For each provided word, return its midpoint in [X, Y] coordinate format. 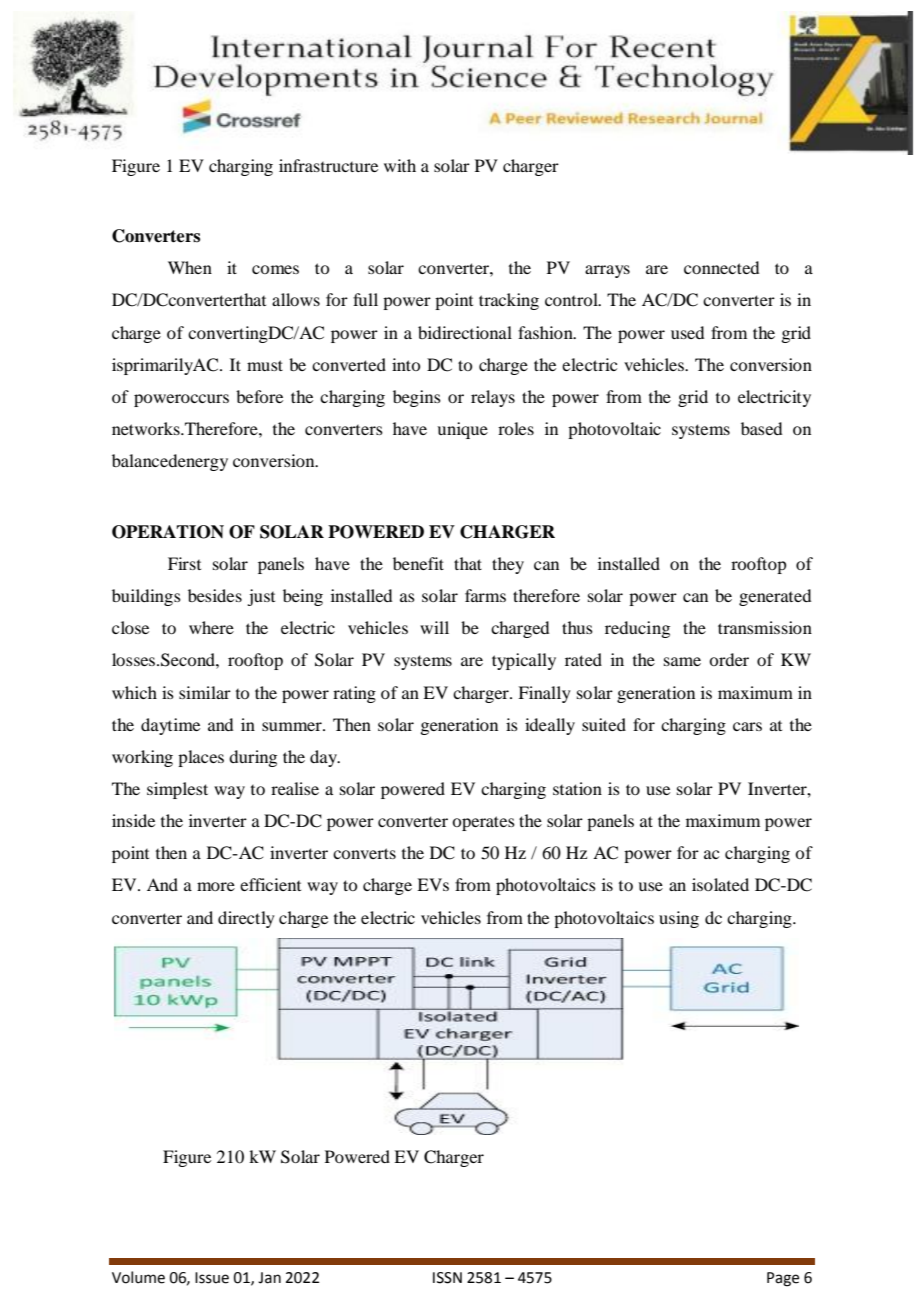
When [190, 267]
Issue [212, 1278]
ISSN [447, 1278]
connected [721, 267]
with [400, 165]
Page [783, 1279]
